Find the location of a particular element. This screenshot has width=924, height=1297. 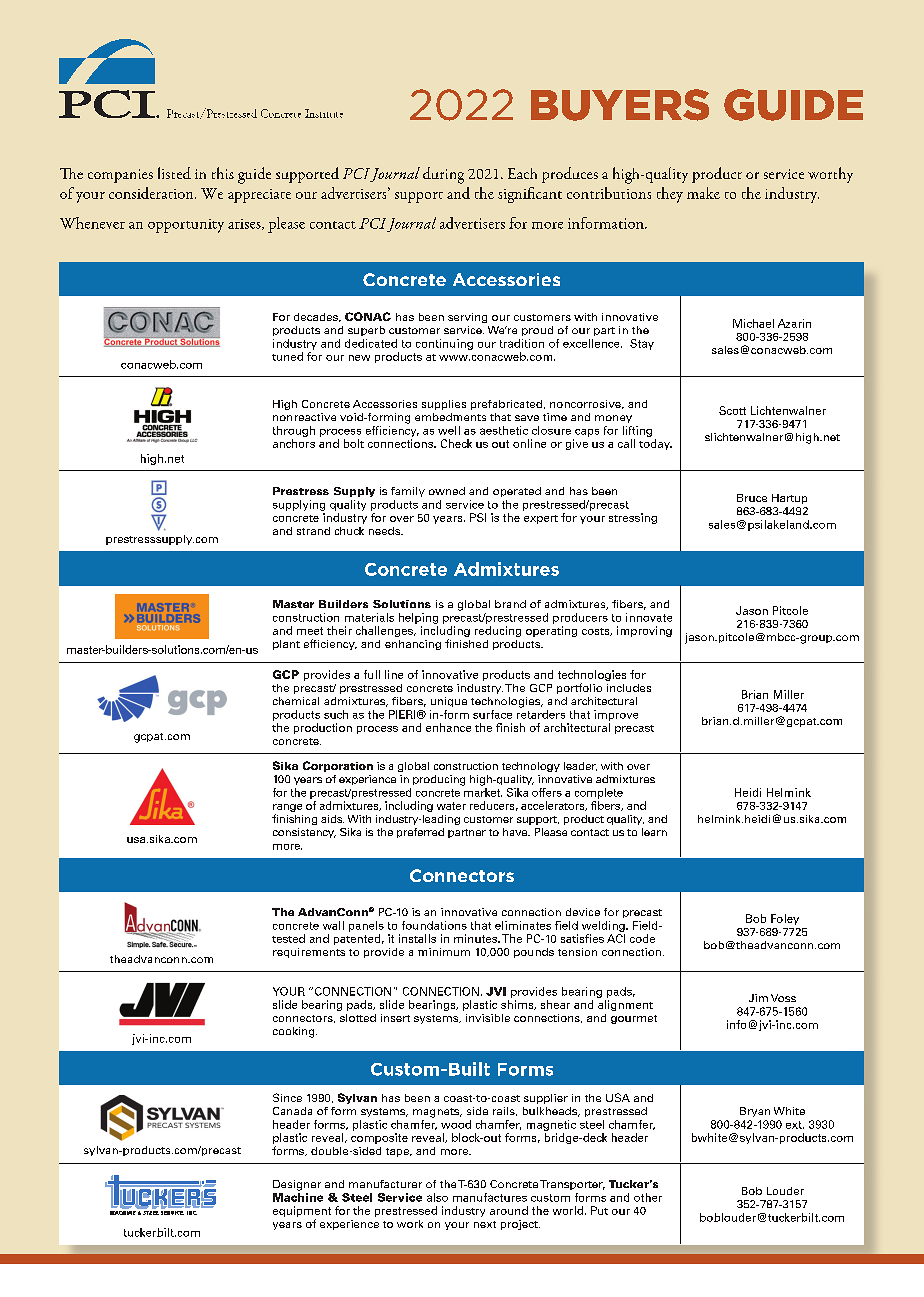

make is located at coordinates (703, 193).
